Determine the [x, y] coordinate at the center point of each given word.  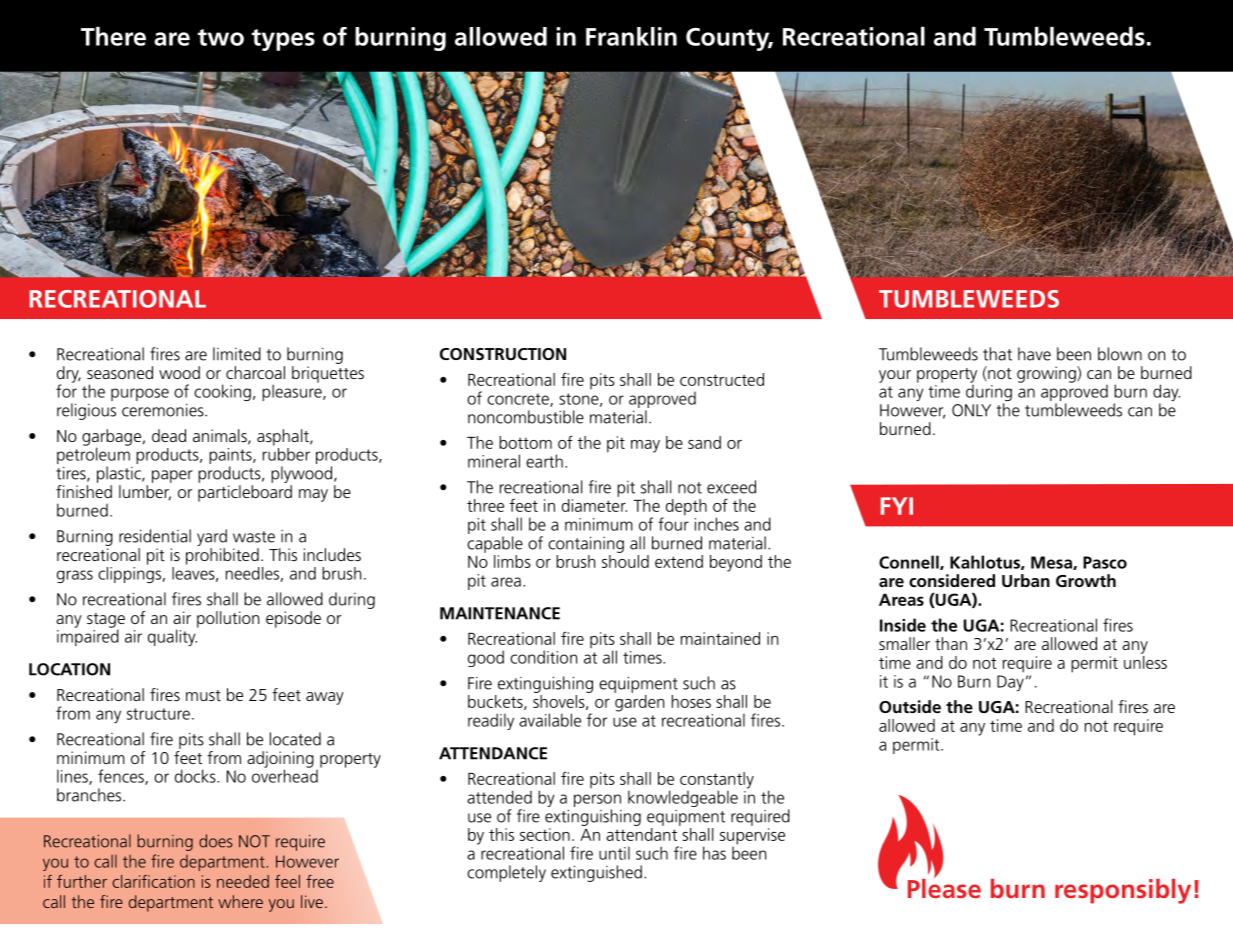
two [221, 37]
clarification [154, 881]
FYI [897, 506]
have [1034, 354]
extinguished [596, 873]
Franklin [631, 36]
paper [172, 476]
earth [544, 461]
